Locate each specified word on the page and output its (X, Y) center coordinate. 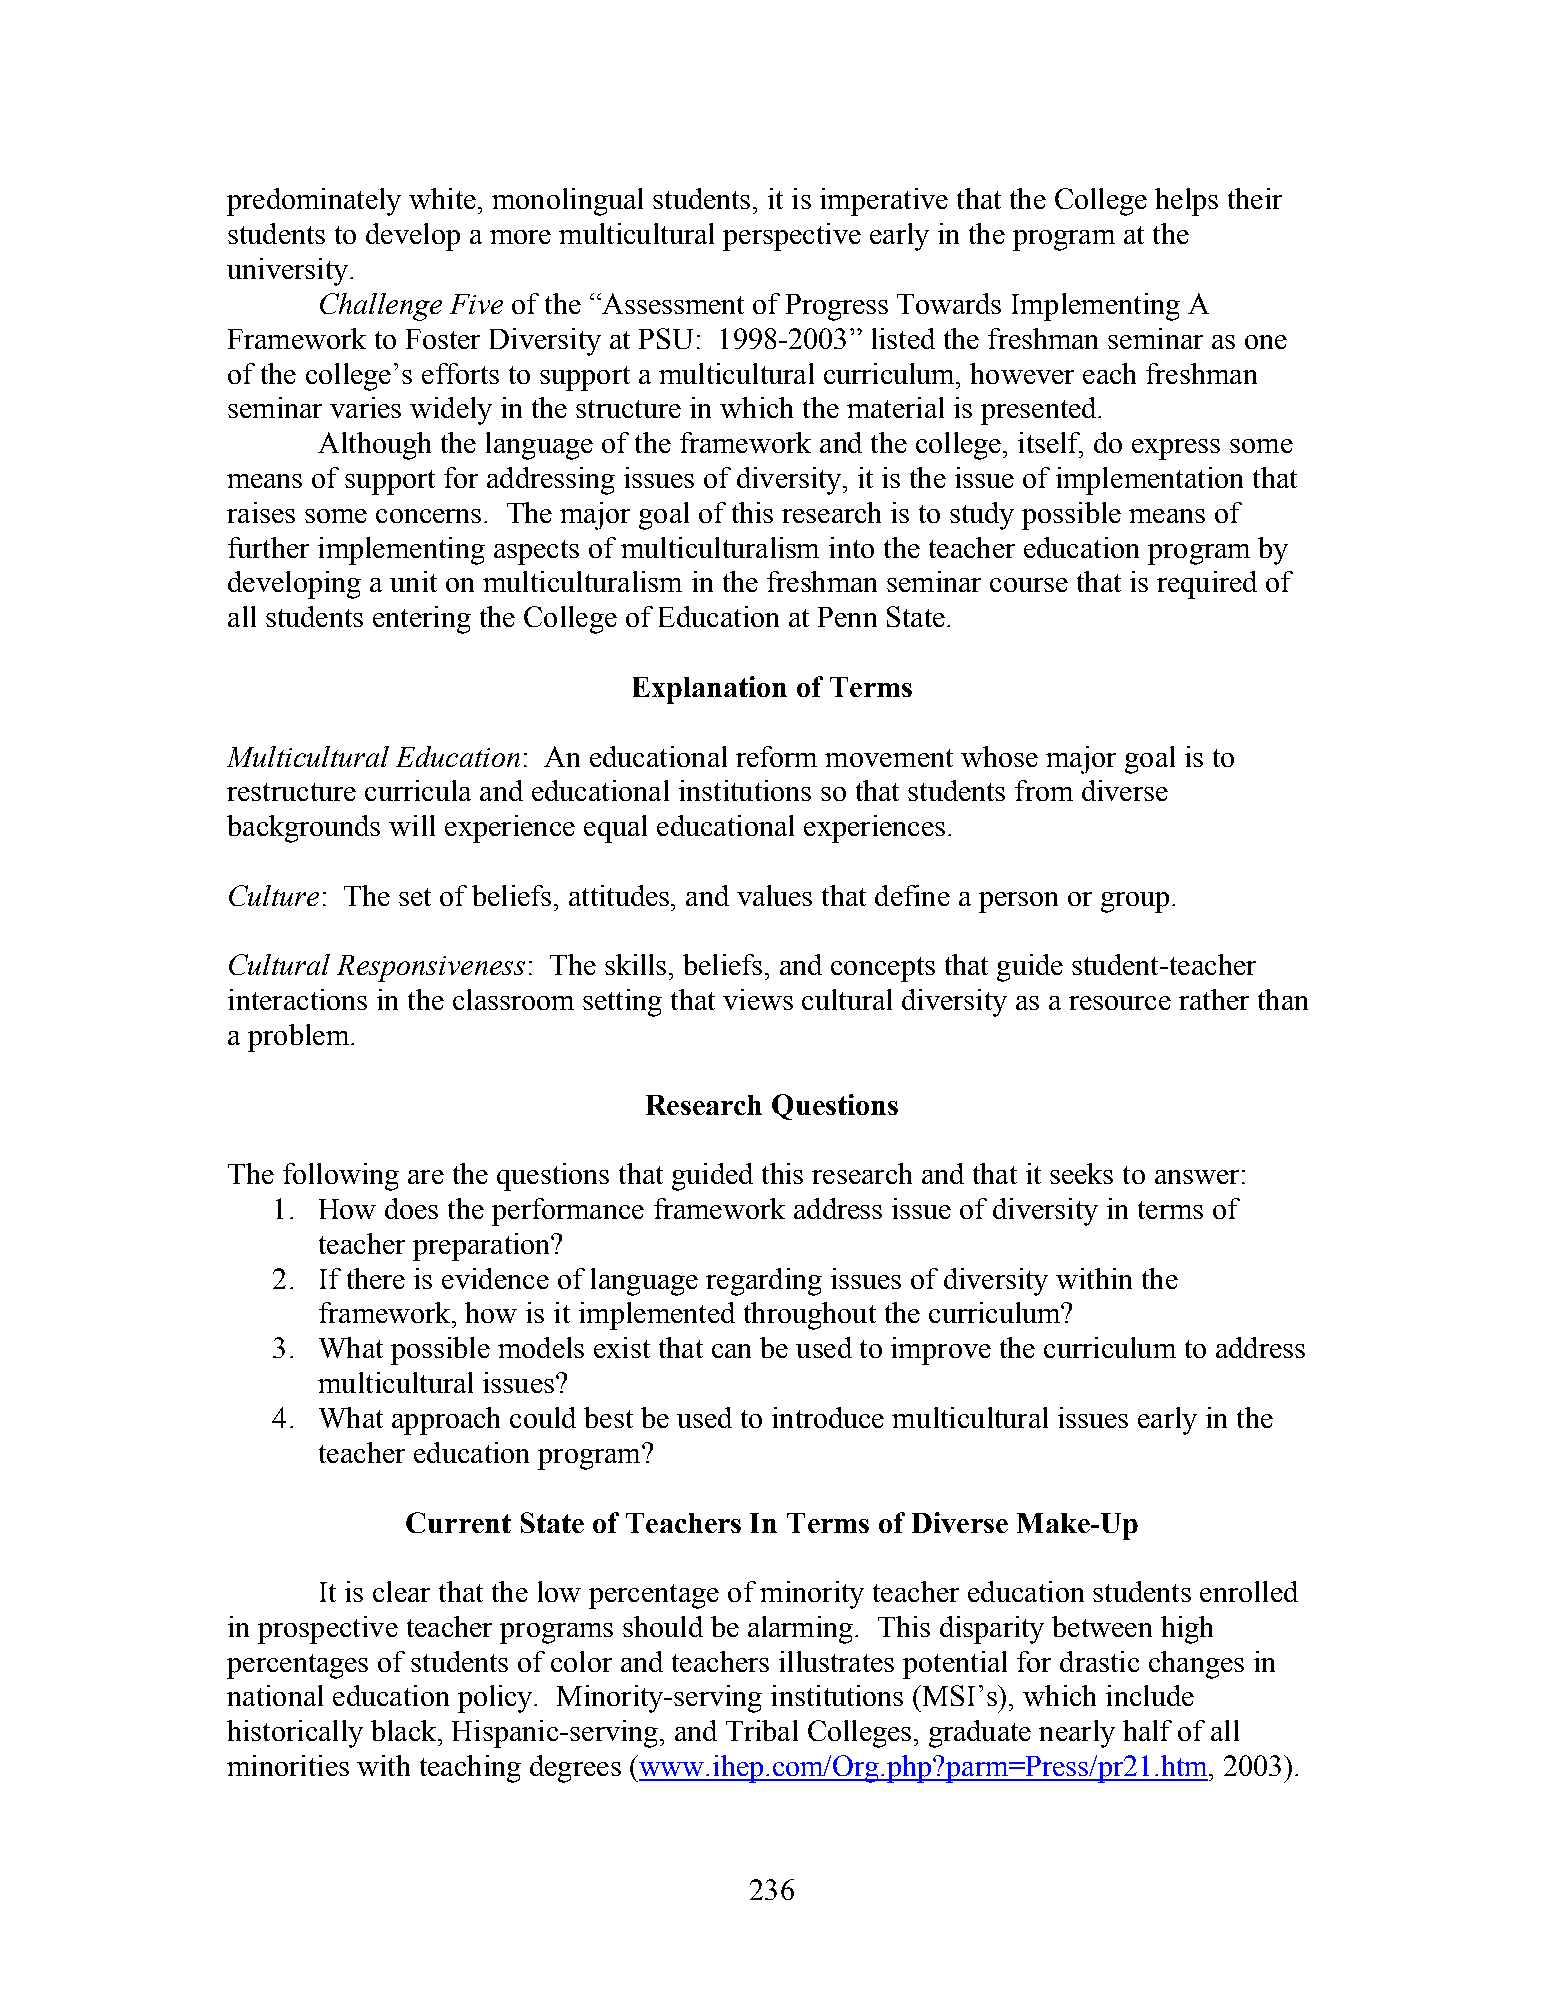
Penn (847, 617)
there (376, 1278)
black (405, 1730)
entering (422, 620)
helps (1186, 202)
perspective (792, 237)
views (758, 999)
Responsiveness (431, 968)
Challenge (381, 307)
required (1207, 585)
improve (941, 1351)
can (731, 1351)
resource (1120, 1003)
